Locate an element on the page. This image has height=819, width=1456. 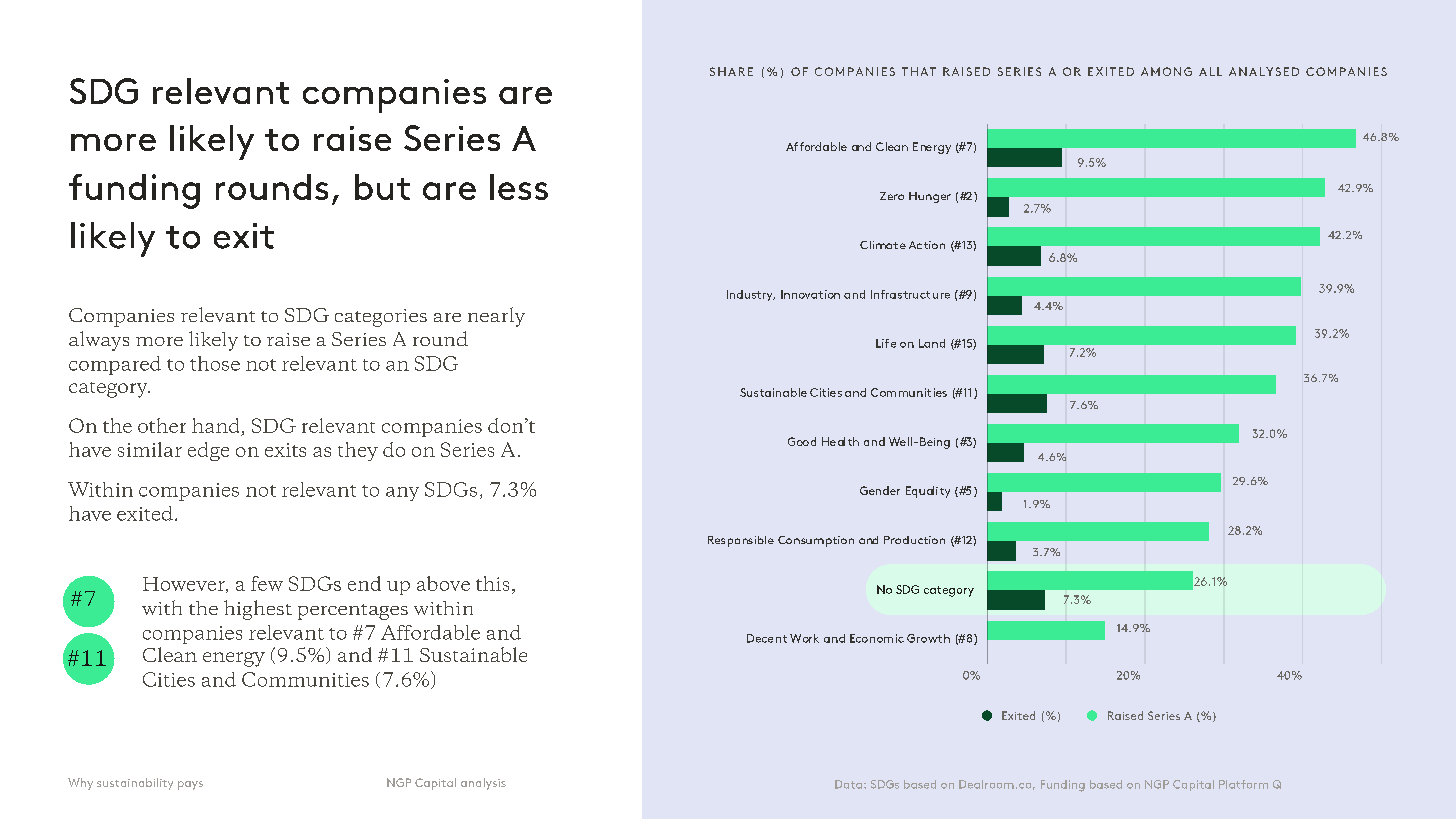
AMONG is located at coordinates (1166, 71).
